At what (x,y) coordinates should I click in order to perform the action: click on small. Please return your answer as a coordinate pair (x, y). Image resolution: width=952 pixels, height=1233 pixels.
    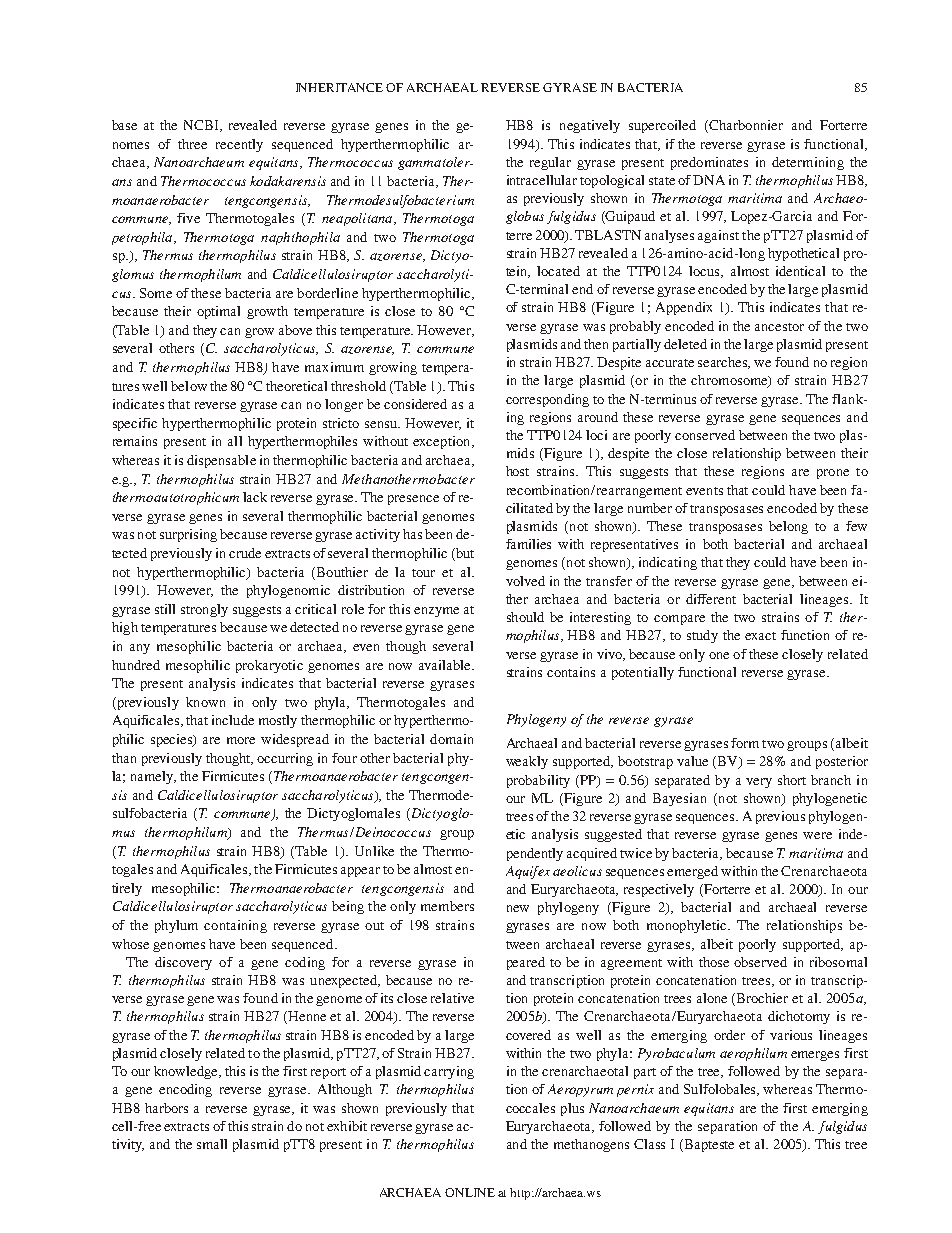
    Looking at the image, I should click on (212, 1144).
